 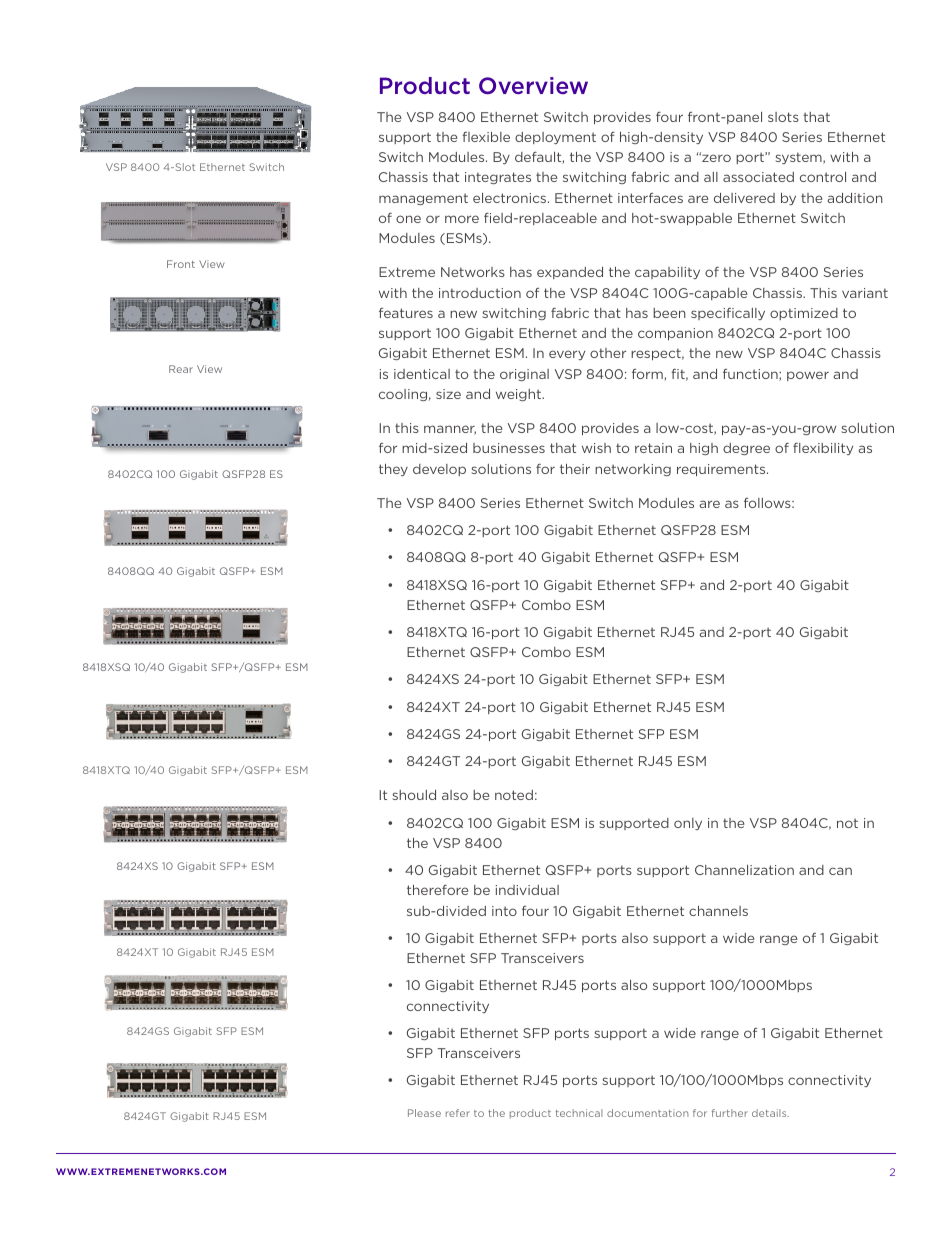 What do you see at coordinates (408, 219) in the page?
I see `one` at bounding box center [408, 219].
